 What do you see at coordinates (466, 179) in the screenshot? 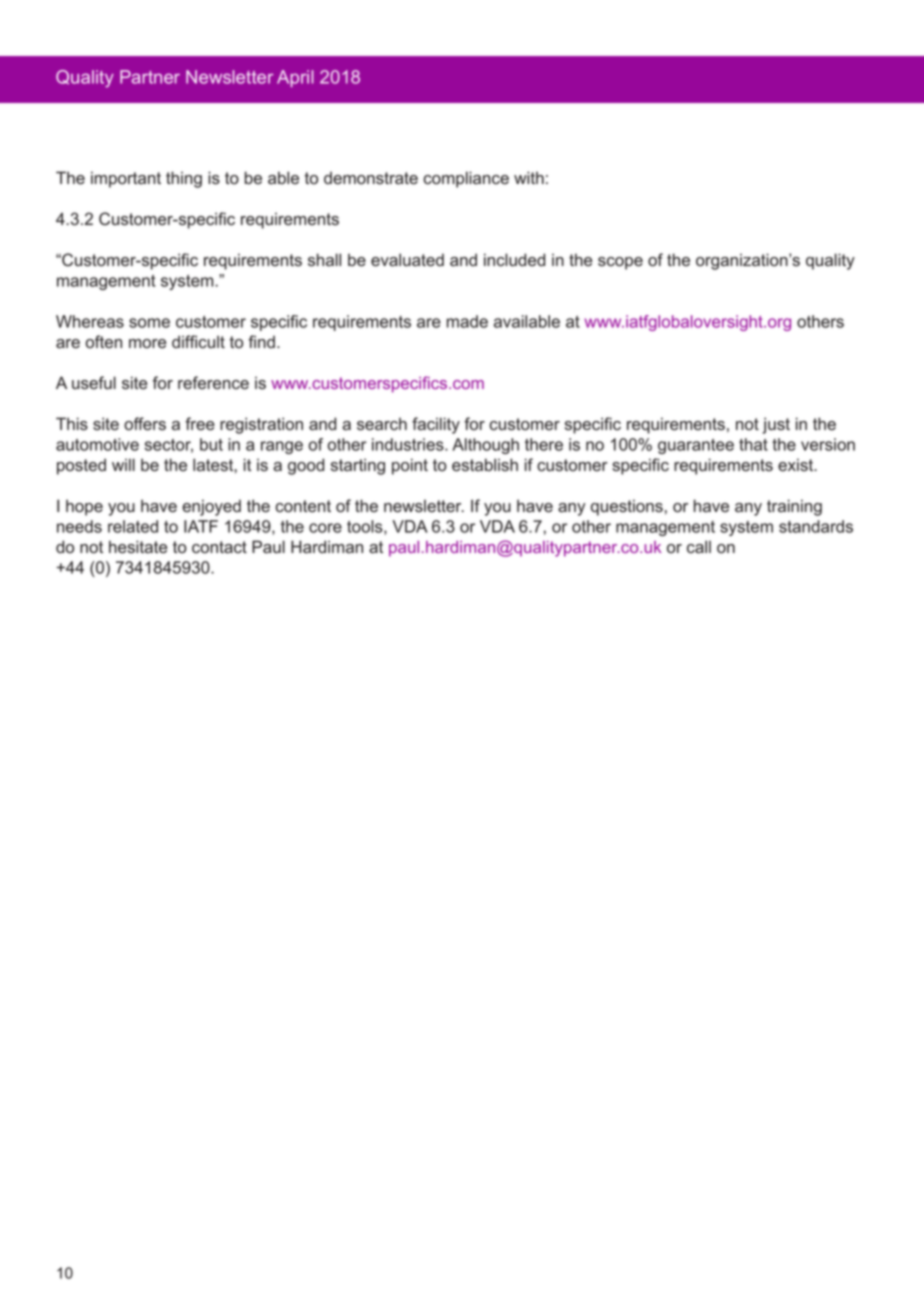
I see `compliance` at bounding box center [466, 179].
